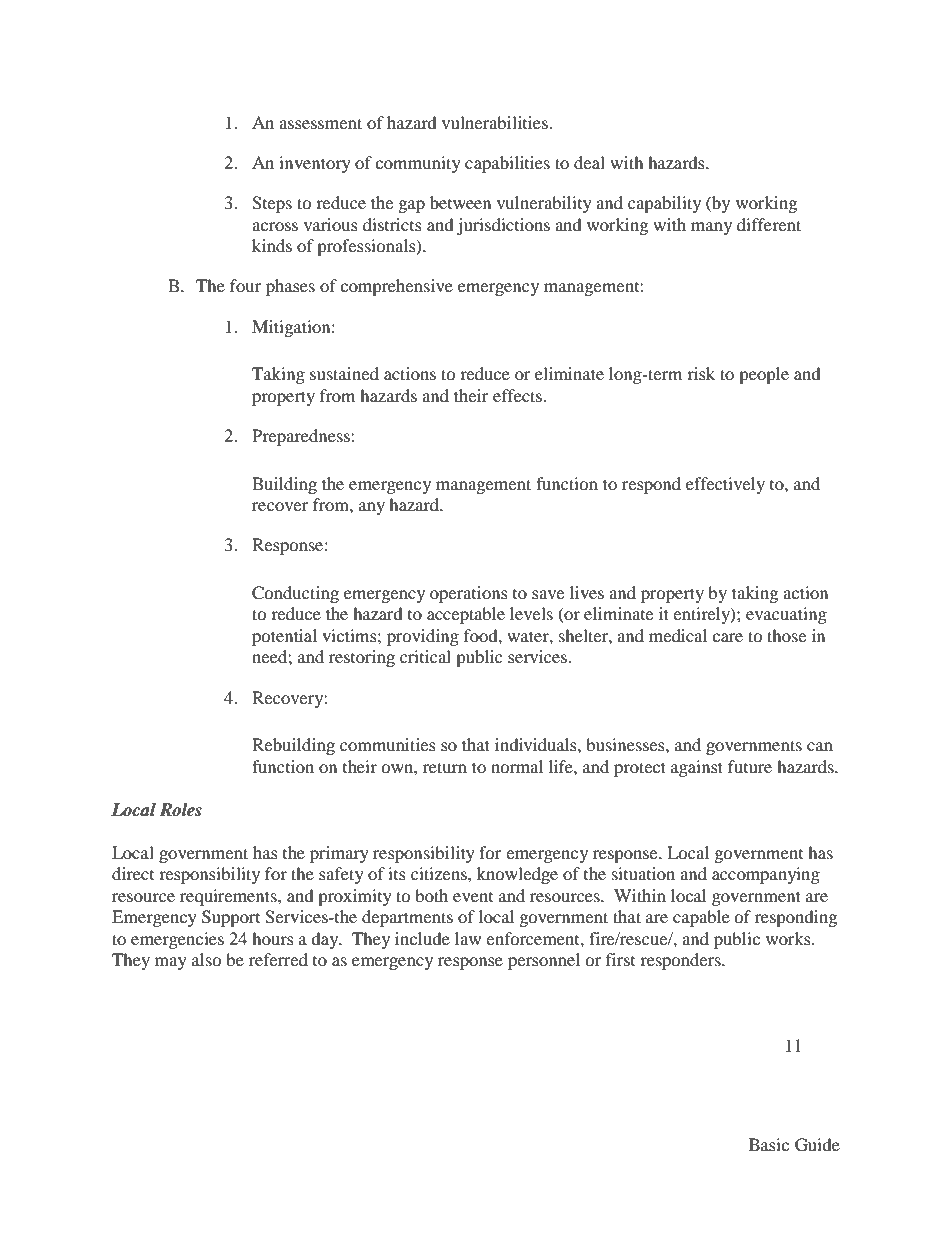 This screenshot has height=1233, width=952. What do you see at coordinates (727, 637) in the screenshot?
I see `care` at bounding box center [727, 637].
